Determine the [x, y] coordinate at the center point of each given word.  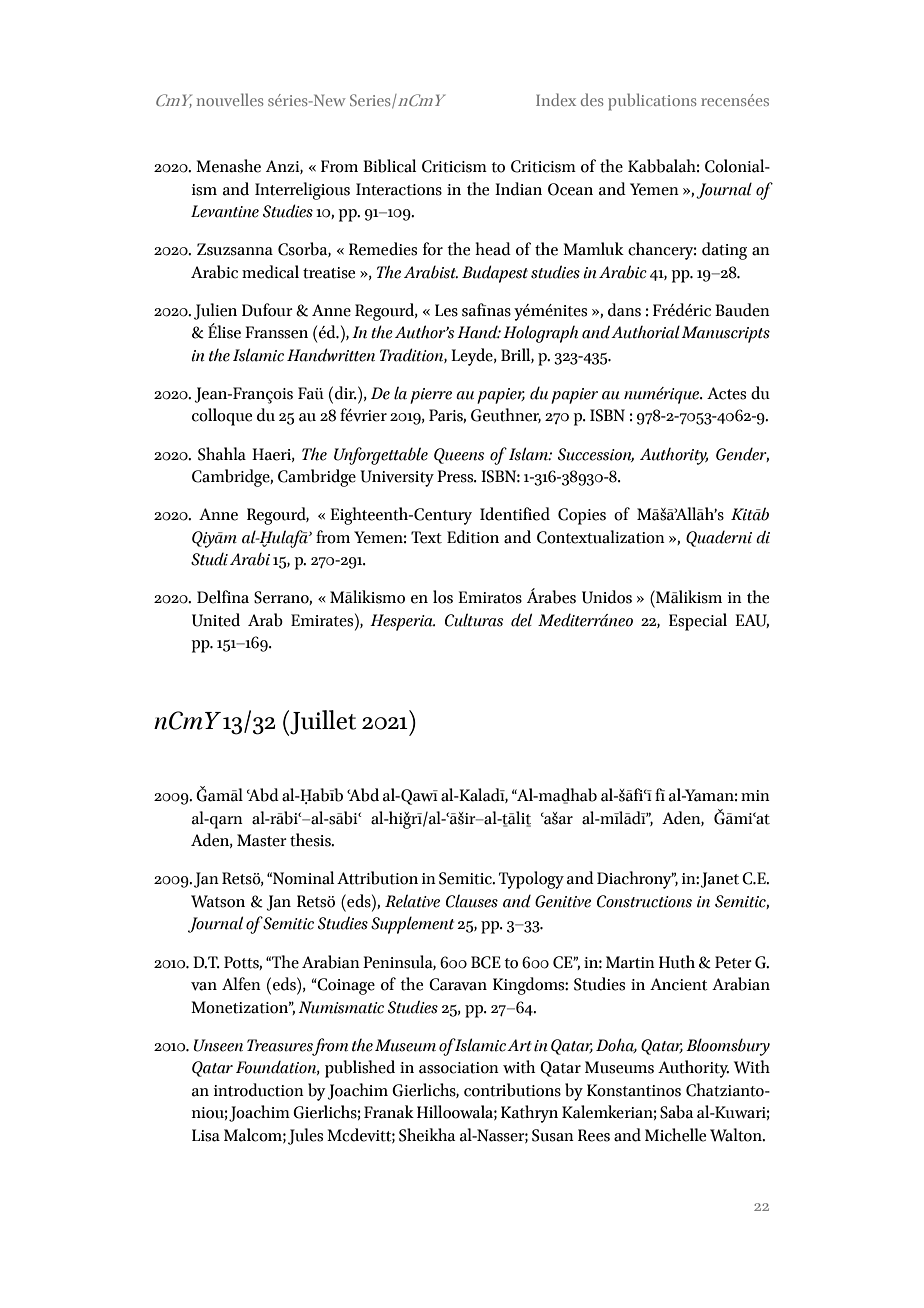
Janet [719, 880]
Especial [698, 622]
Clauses [472, 901]
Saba [677, 1112]
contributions [512, 1090]
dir [346, 393]
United [216, 620]
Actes [726, 393]
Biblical [389, 166]
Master [262, 840]
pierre [431, 396]
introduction [259, 1090]
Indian [518, 189]
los [443, 597]
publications [652, 102]
